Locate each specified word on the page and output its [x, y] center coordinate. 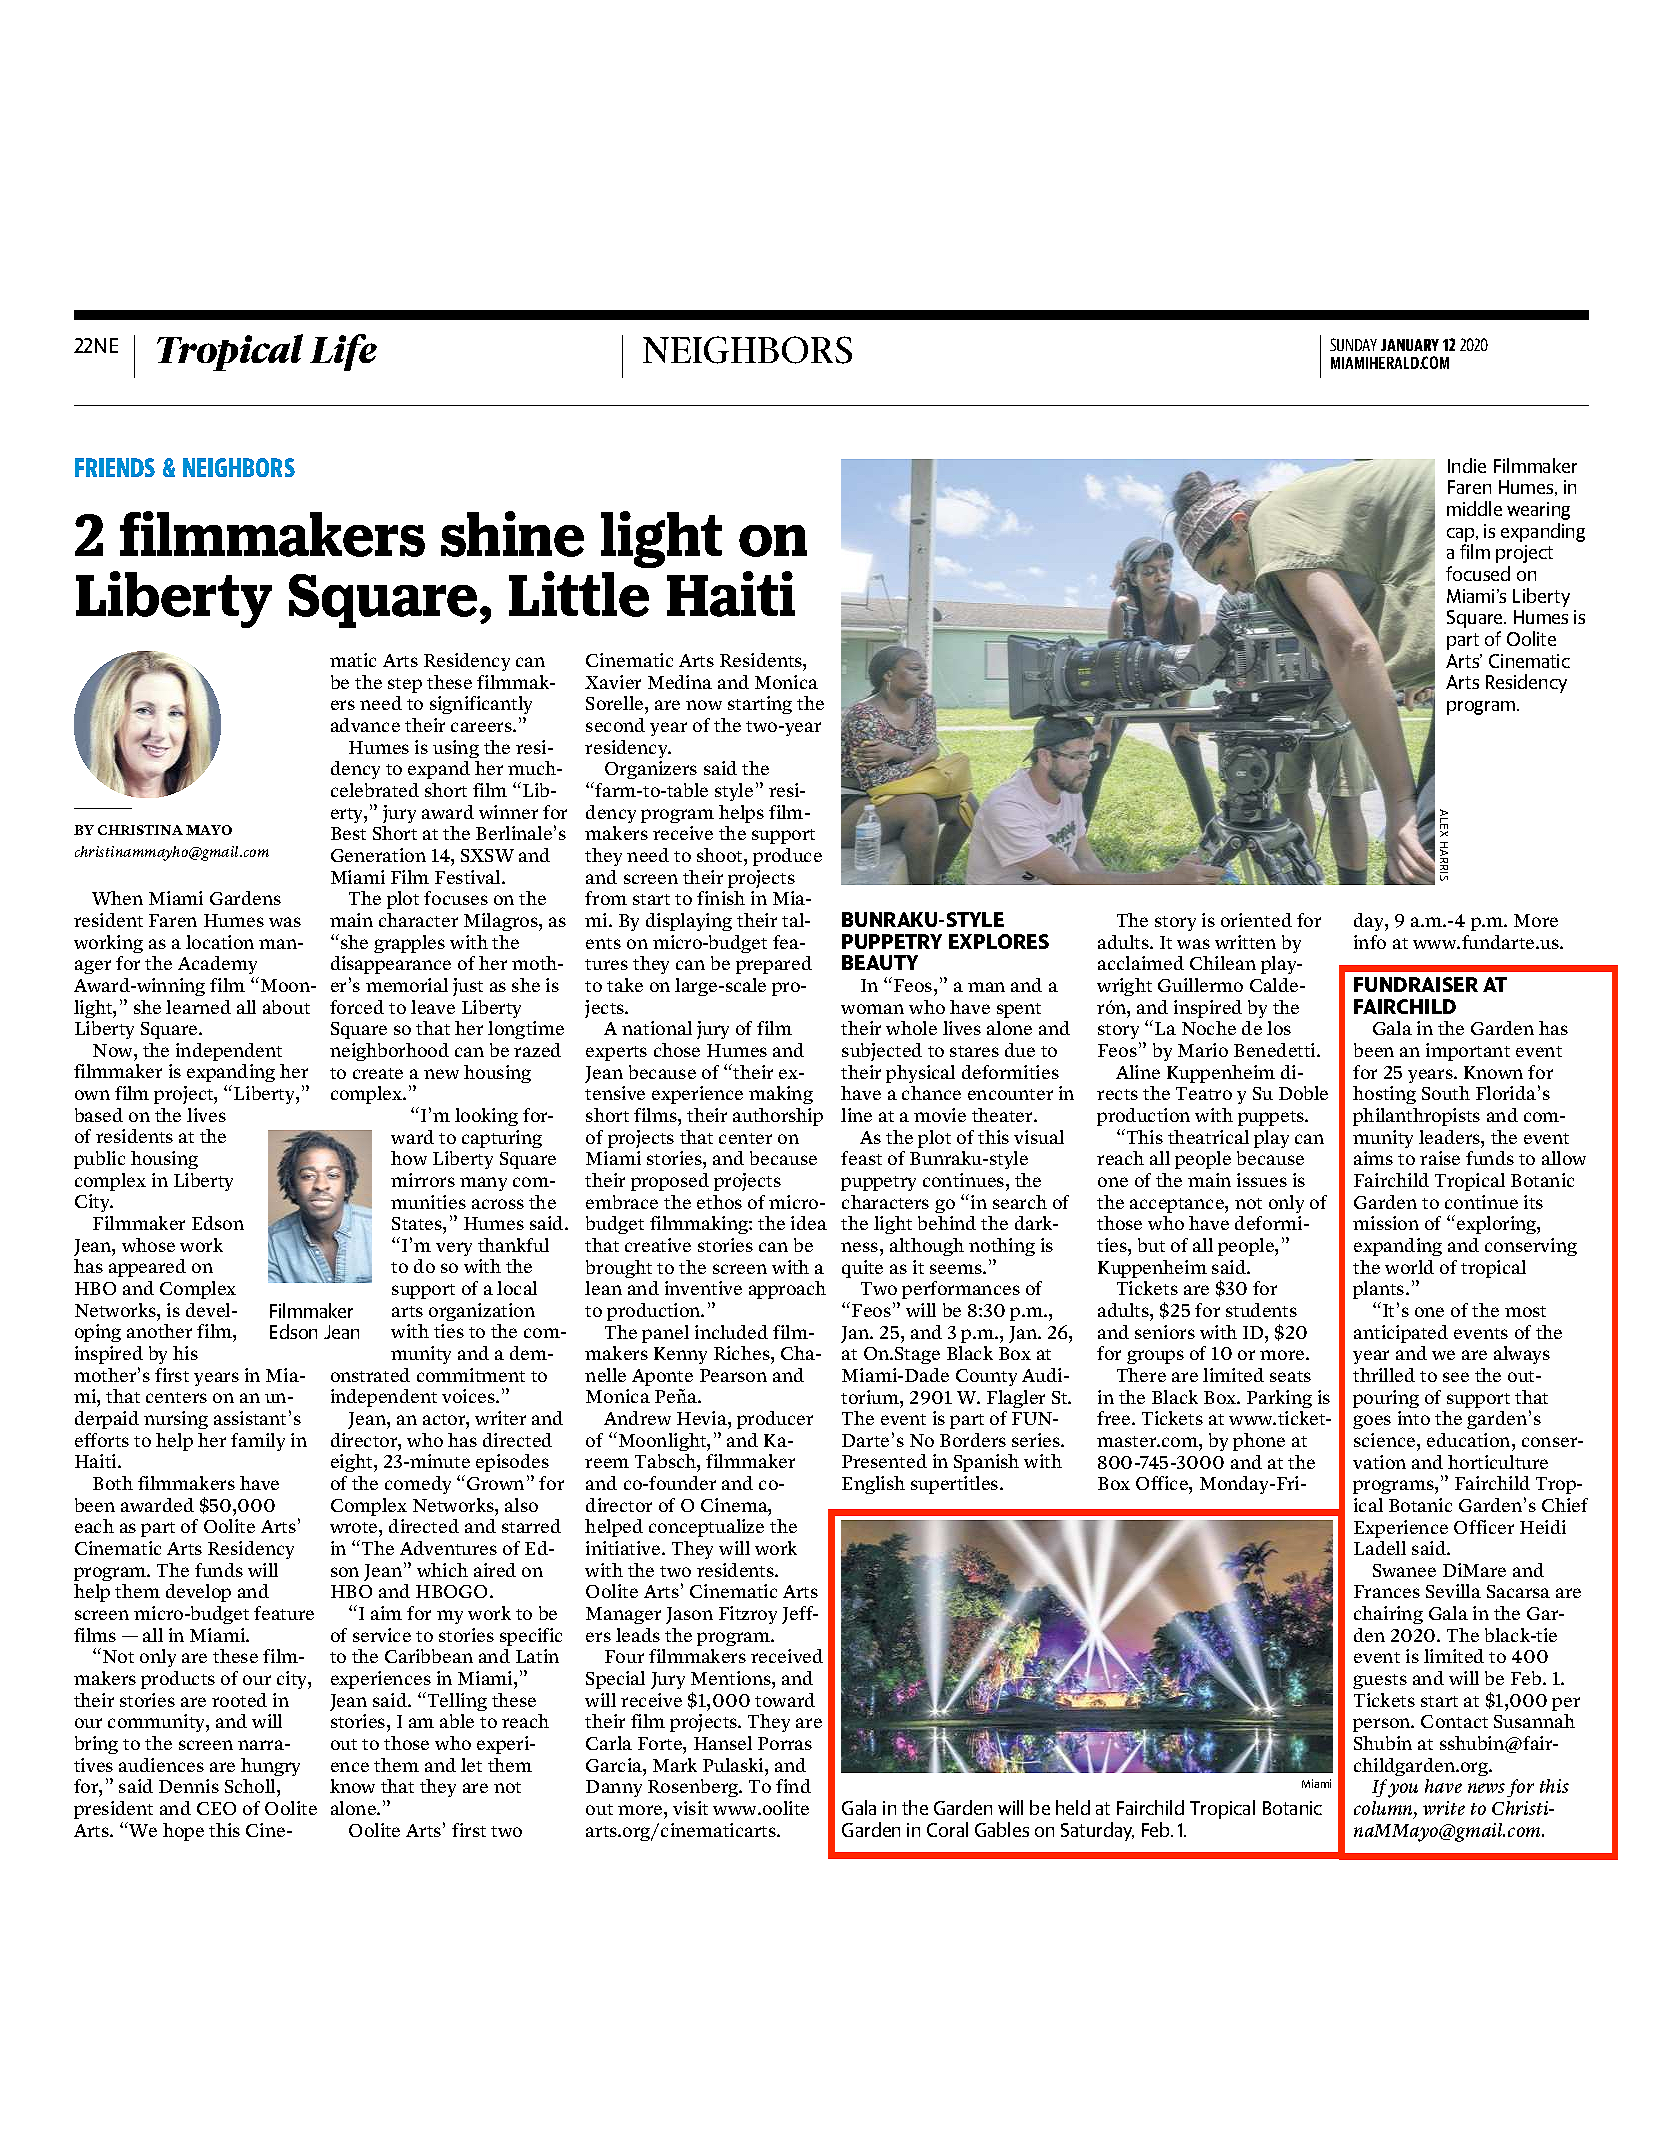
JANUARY [1410, 345]
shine [512, 534]
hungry [270, 1767]
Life [343, 352]
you [1403, 1790]
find [793, 1786]
